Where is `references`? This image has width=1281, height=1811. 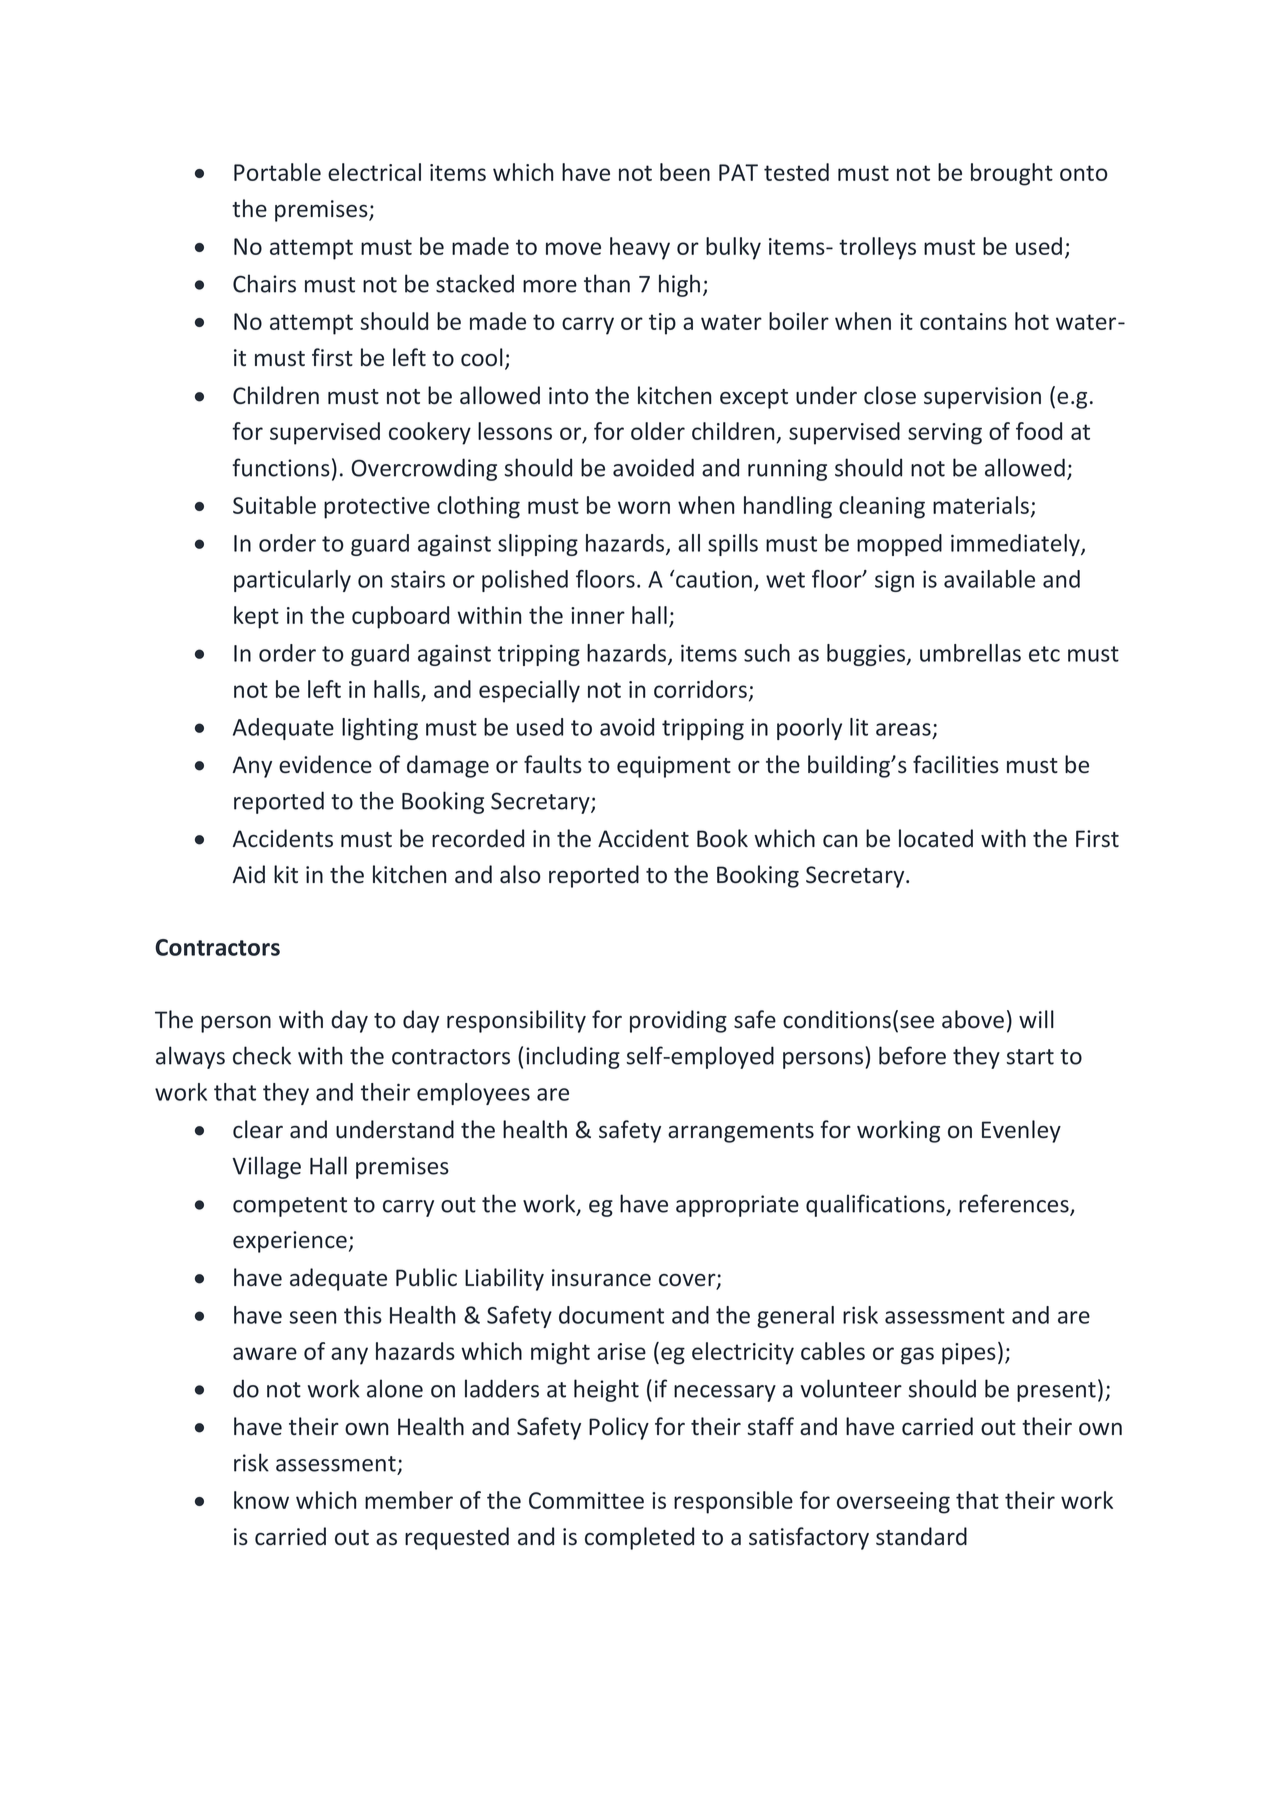
references is located at coordinates (1015, 1204).
